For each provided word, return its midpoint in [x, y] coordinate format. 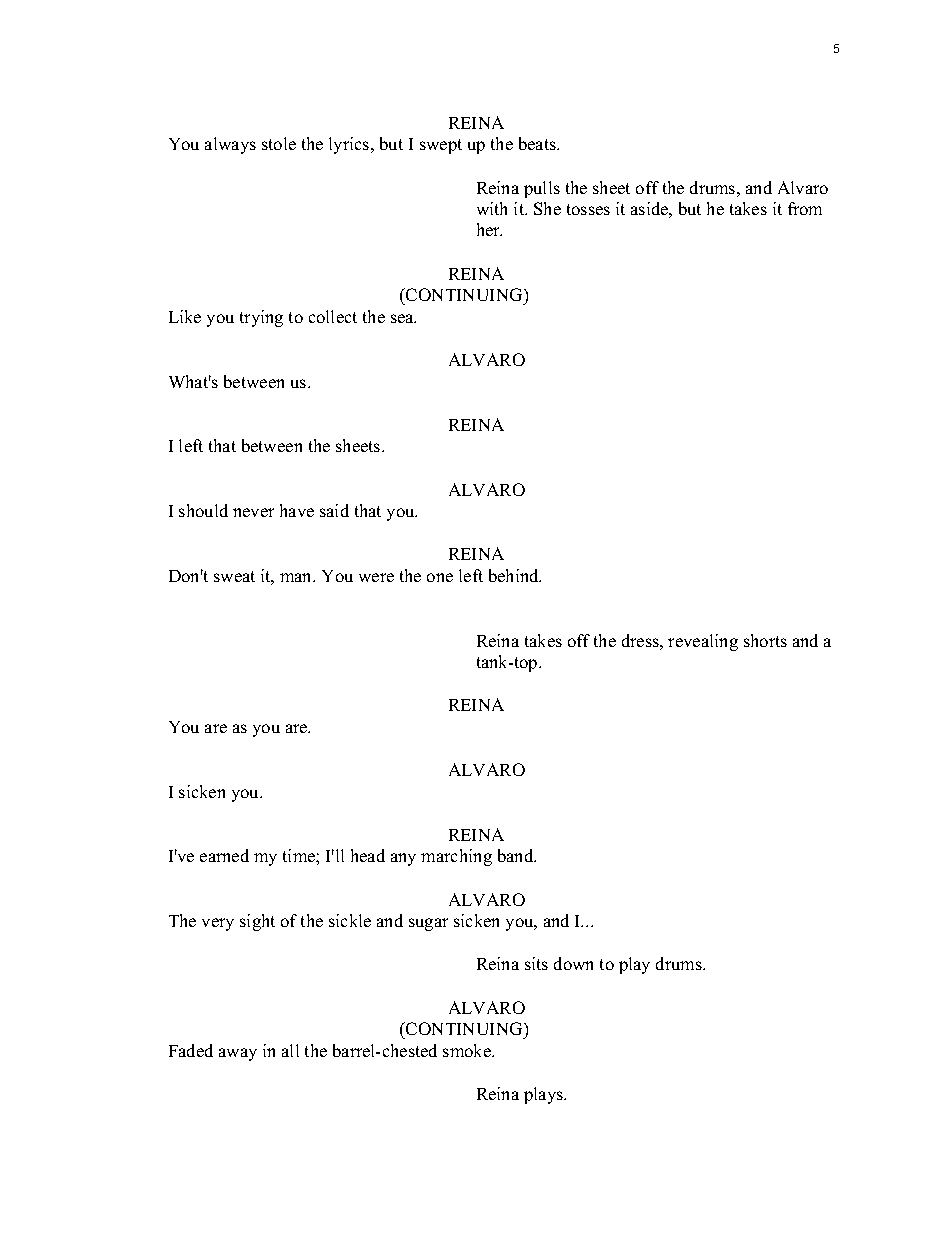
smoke [468, 1050]
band [517, 855]
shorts [765, 640]
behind [515, 575]
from [805, 208]
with [492, 208]
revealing [703, 642]
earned [224, 855]
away [238, 1054]
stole [279, 143]
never [253, 512]
